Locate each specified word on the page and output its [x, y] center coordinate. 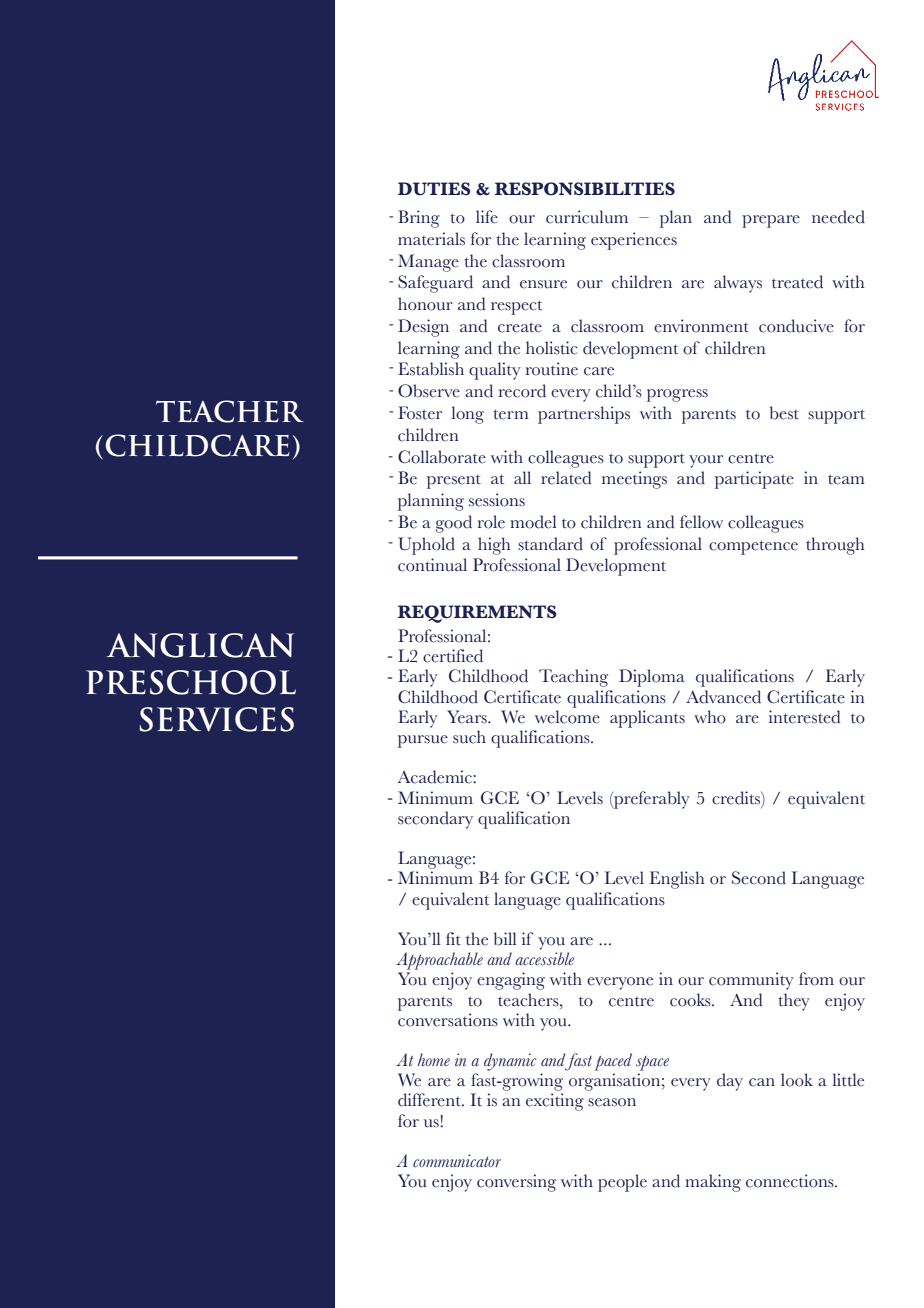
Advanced [723, 697]
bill [505, 939]
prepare [771, 221]
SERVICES [216, 719]
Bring [419, 219]
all [522, 477]
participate [754, 480]
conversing [516, 1183]
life [487, 217]
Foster [420, 413]
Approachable [439, 961]
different [430, 1100]
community [751, 981]
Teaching [573, 678]
